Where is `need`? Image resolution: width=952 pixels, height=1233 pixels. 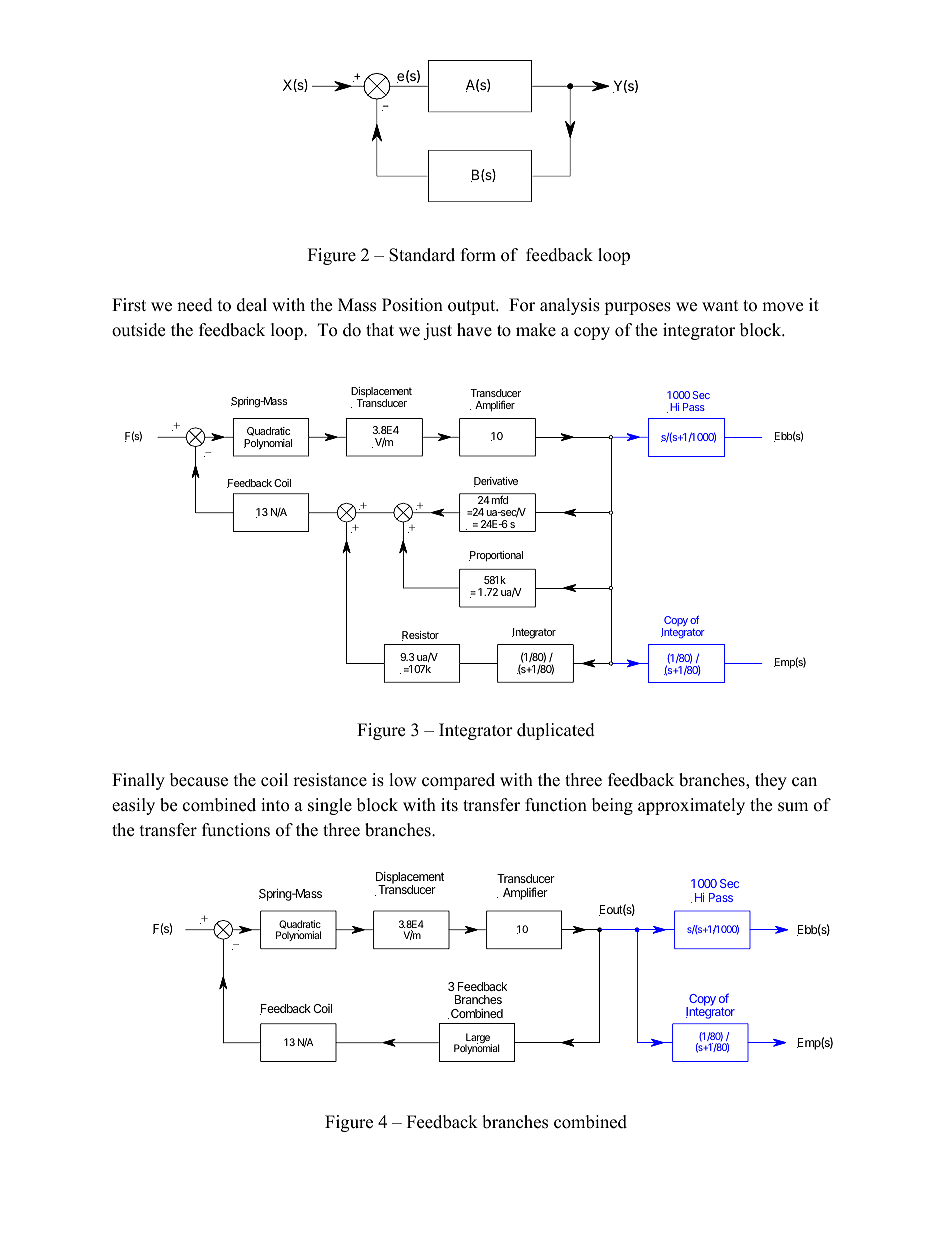
need is located at coordinates (195, 305).
